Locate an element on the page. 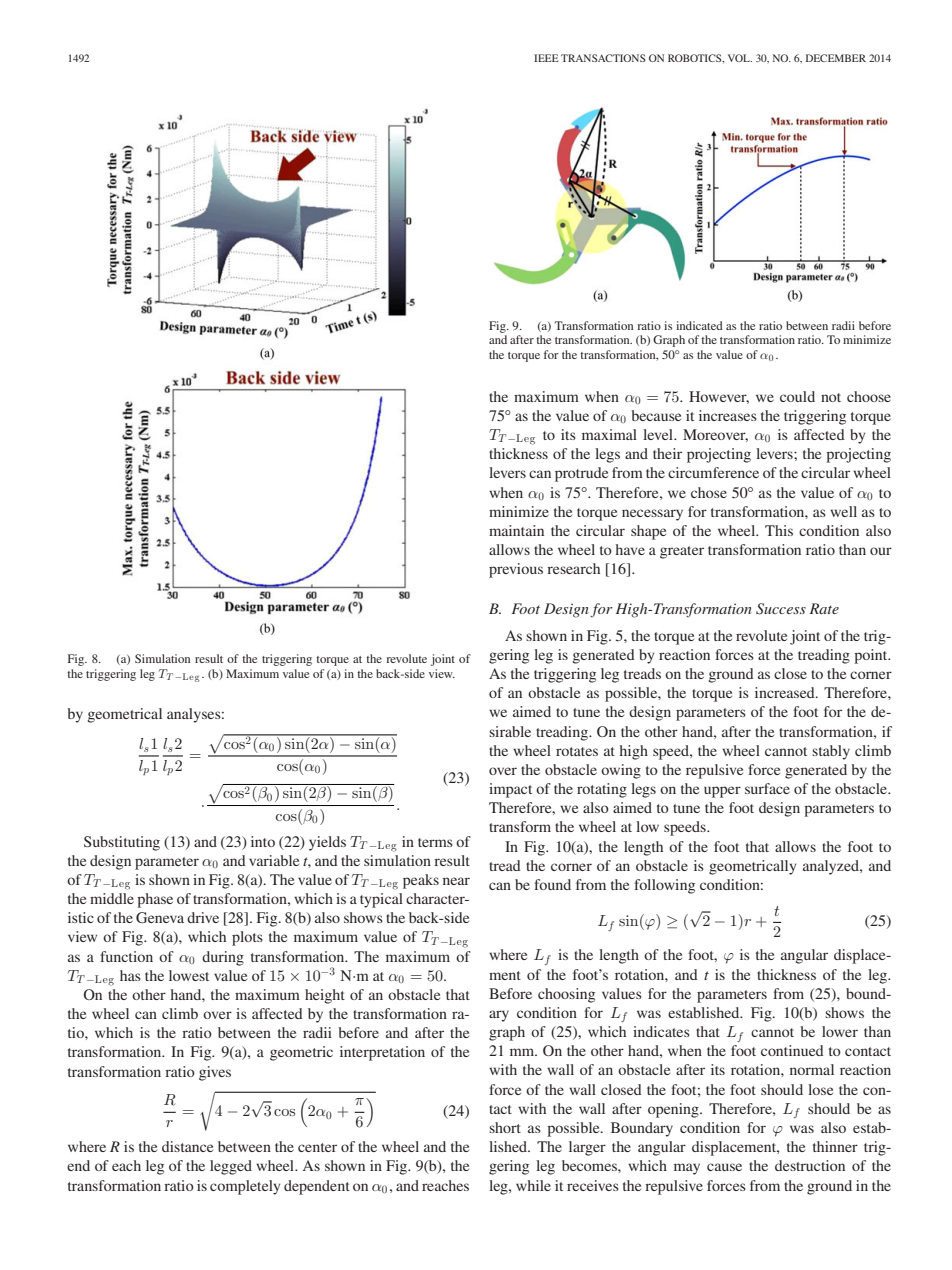 The height and width of the document is (1270, 952). protrude is located at coordinates (581, 474).
